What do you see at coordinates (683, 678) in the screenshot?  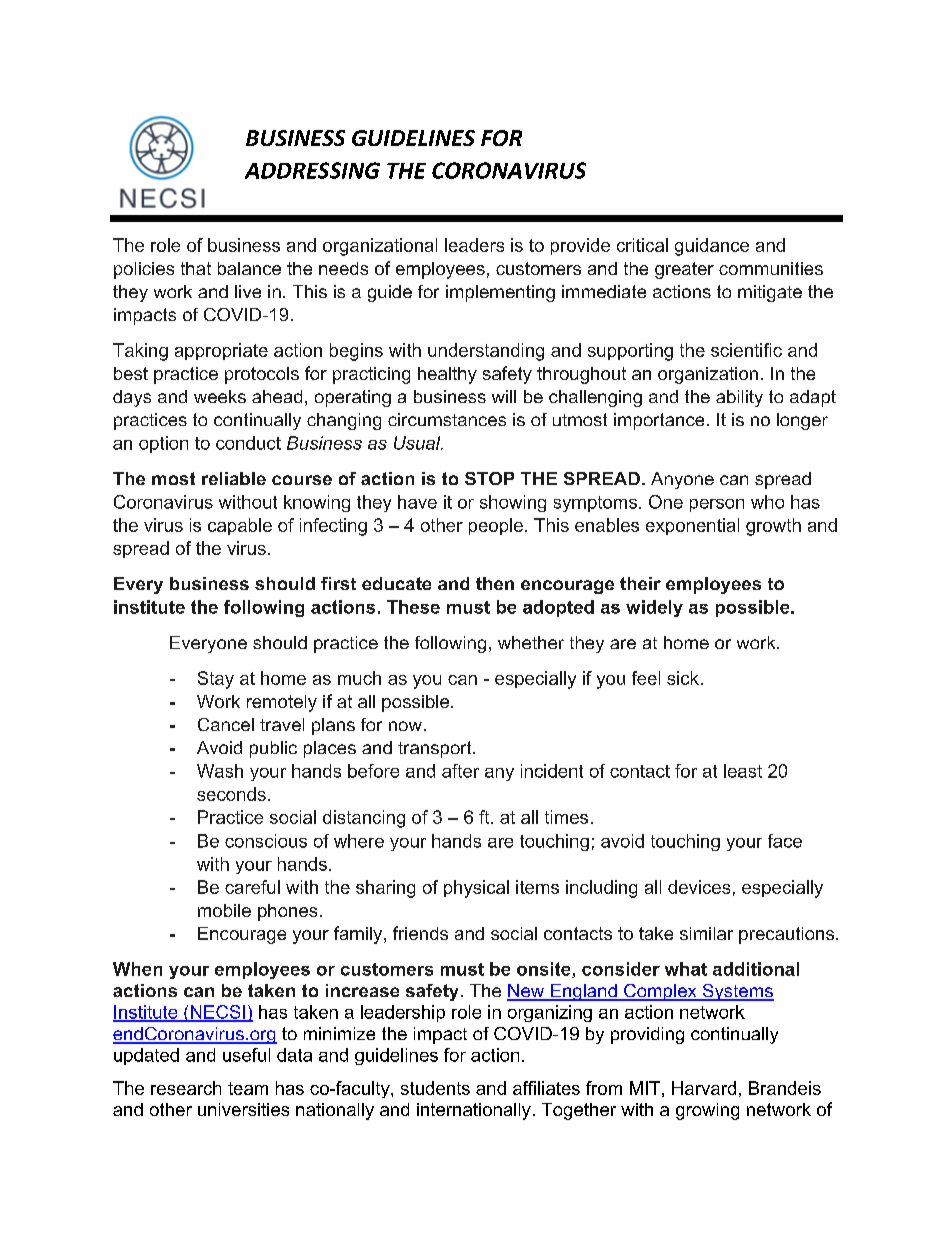 I see `sick` at bounding box center [683, 678].
